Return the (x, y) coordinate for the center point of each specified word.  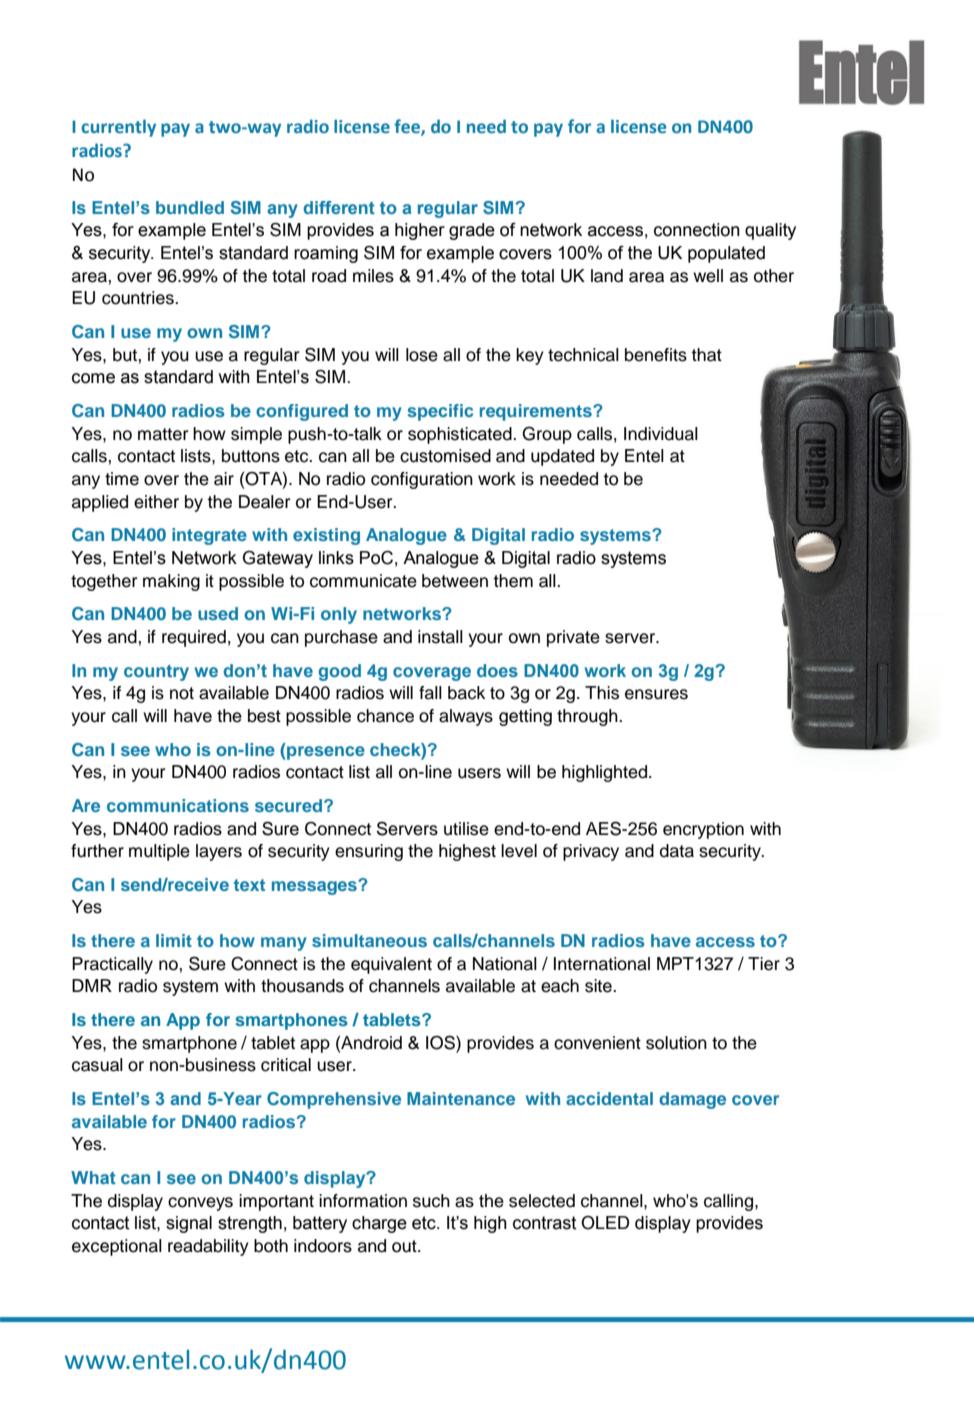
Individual (661, 434)
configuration (422, 480)
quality (770, 231)
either (156, 502)
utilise (466, 829)
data (677, 851)
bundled (190, 207)
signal (189, 1224)
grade (472, 231)
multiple (159, 852)
